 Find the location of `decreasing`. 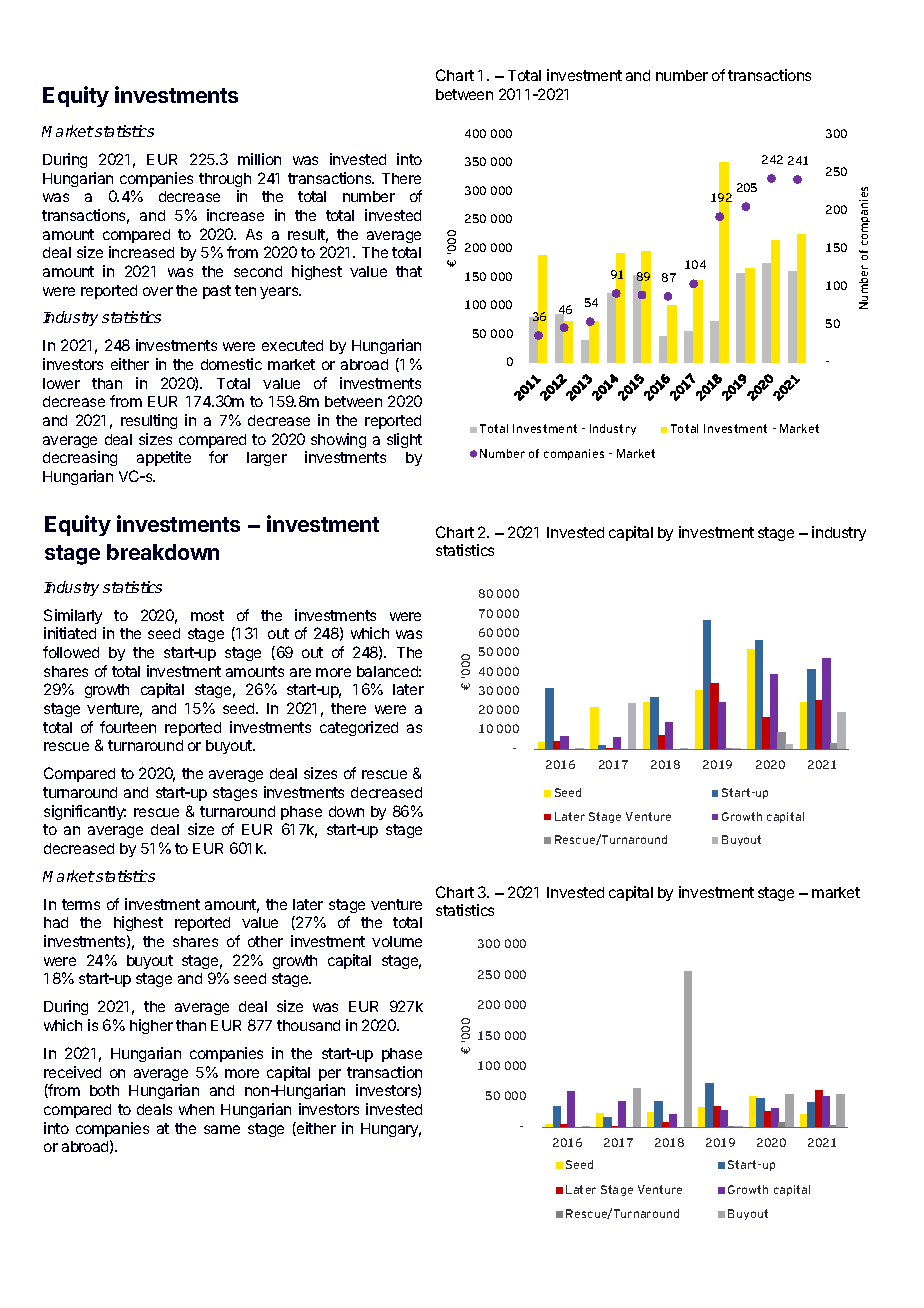

decreasing is located at coordinates (80, 458).
